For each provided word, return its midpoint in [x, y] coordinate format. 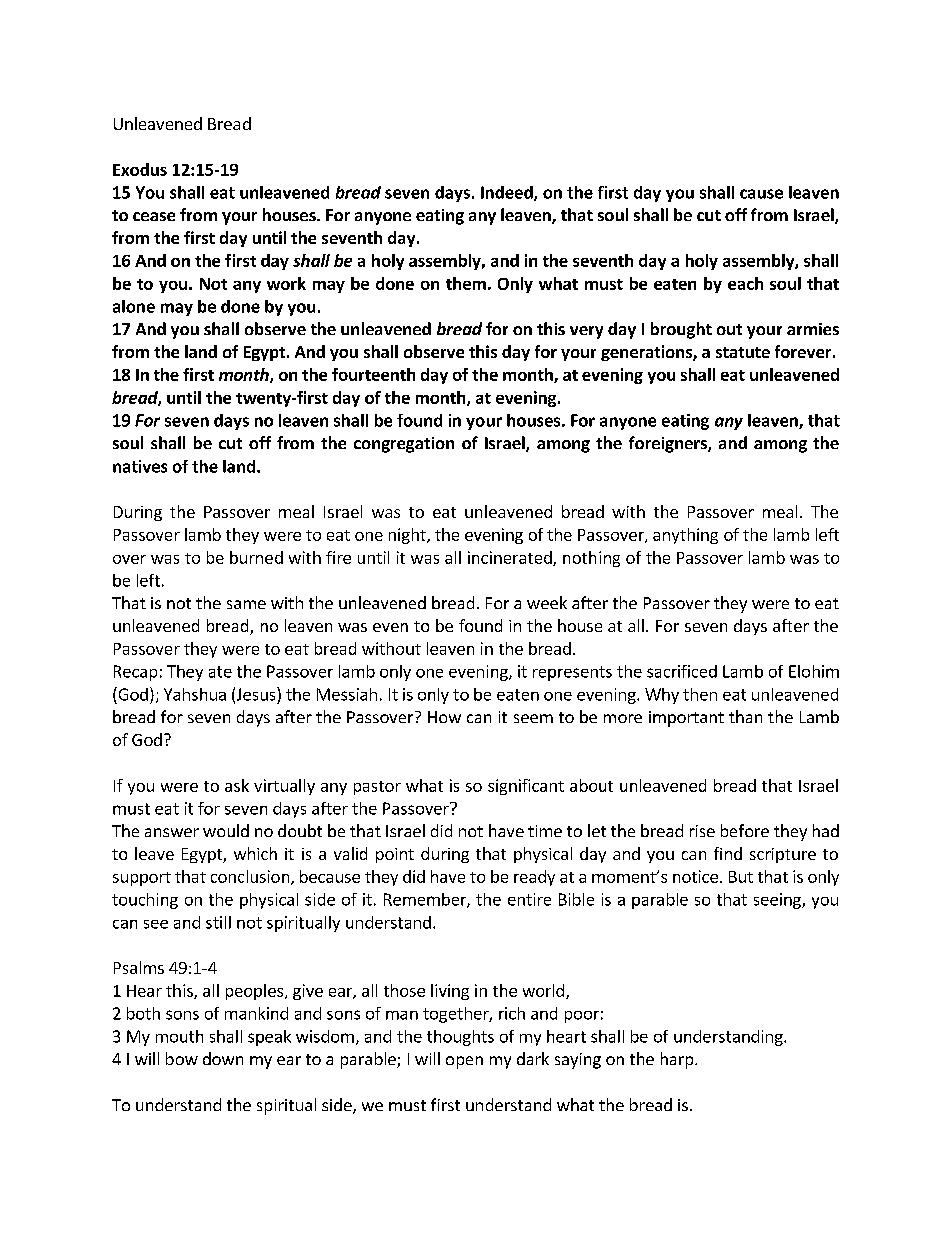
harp [678, 1060]
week [547, 602]
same [246, 604]
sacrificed [682, 671]
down [223, 1058]
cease [154, 216]
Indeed [508, 193]
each [745, 283]
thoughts [460, 1038]
